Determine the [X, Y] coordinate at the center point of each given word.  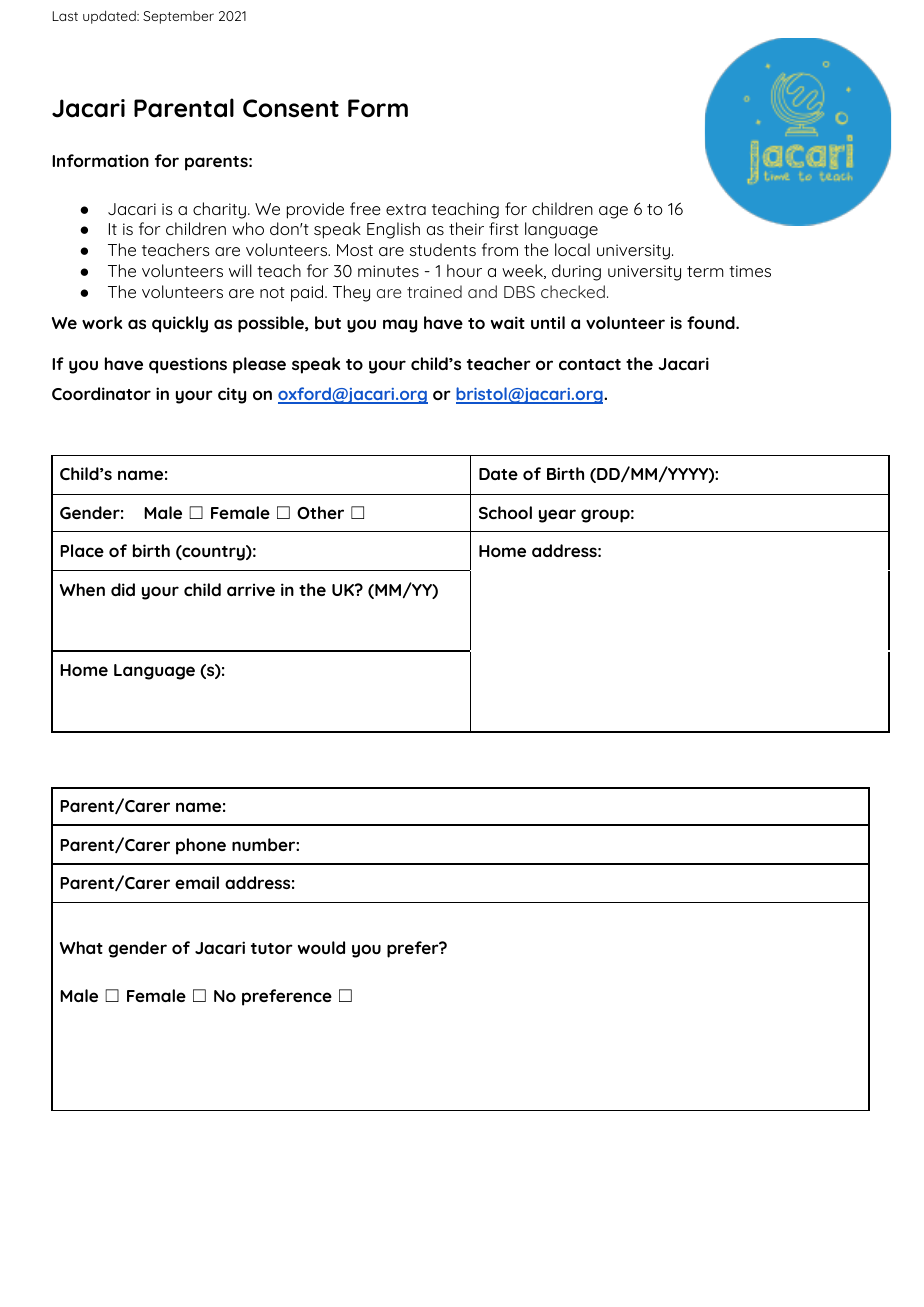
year [557, 516]
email [197, 882]
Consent [291, 108]
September [178, 17]
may [400, 326]
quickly [180, 324]
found [712, 322]
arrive [251, 589]
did [123, 589]
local [572, 249]
